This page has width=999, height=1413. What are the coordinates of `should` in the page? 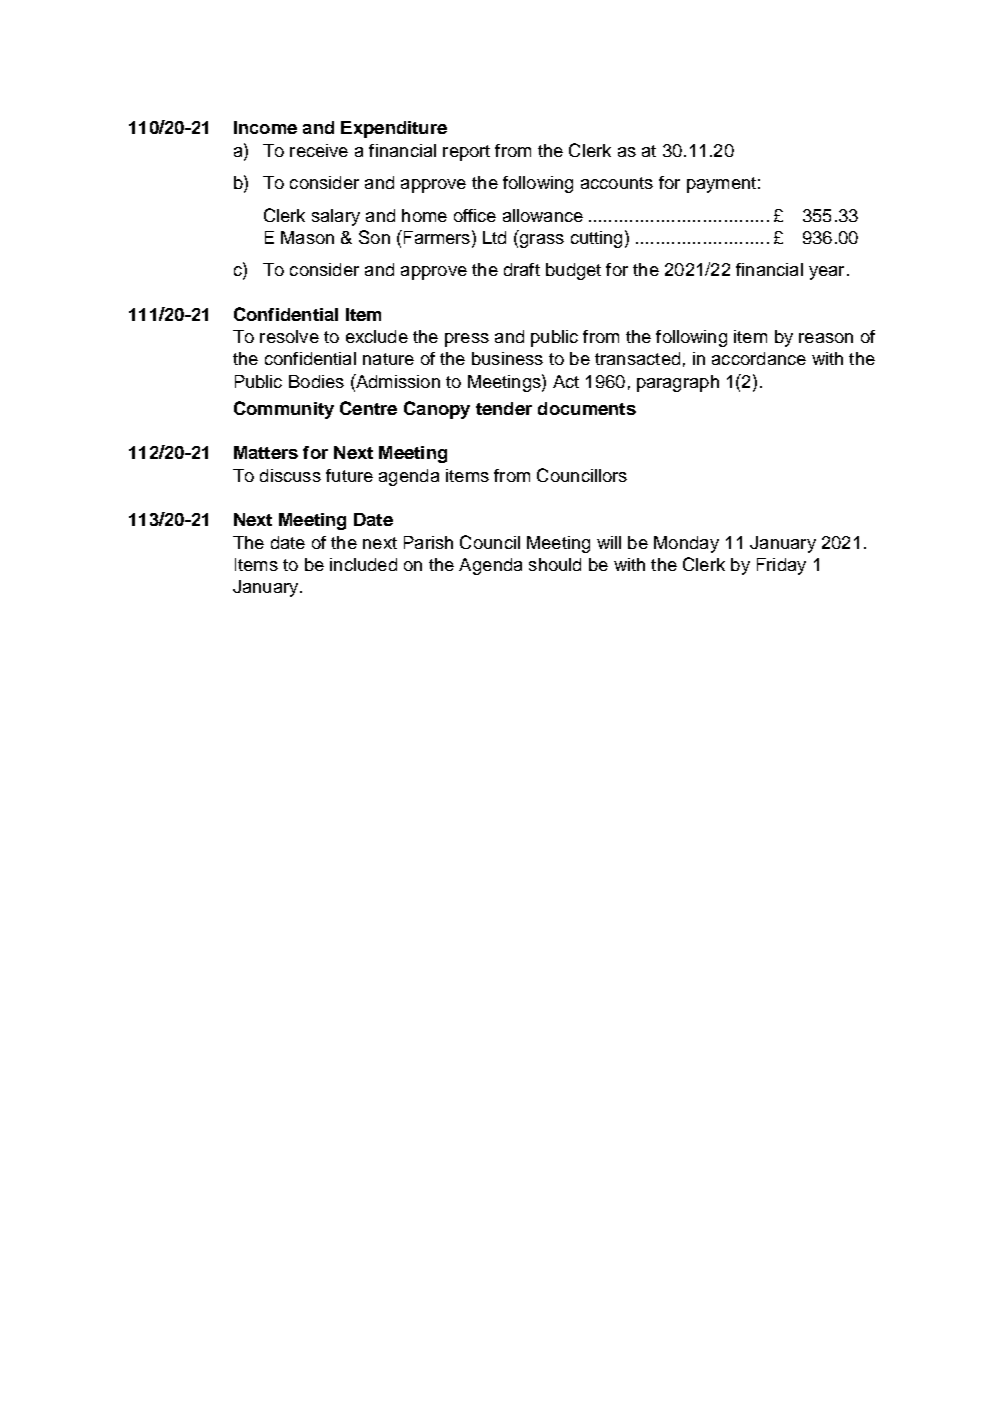 It's located at (555, 564).
